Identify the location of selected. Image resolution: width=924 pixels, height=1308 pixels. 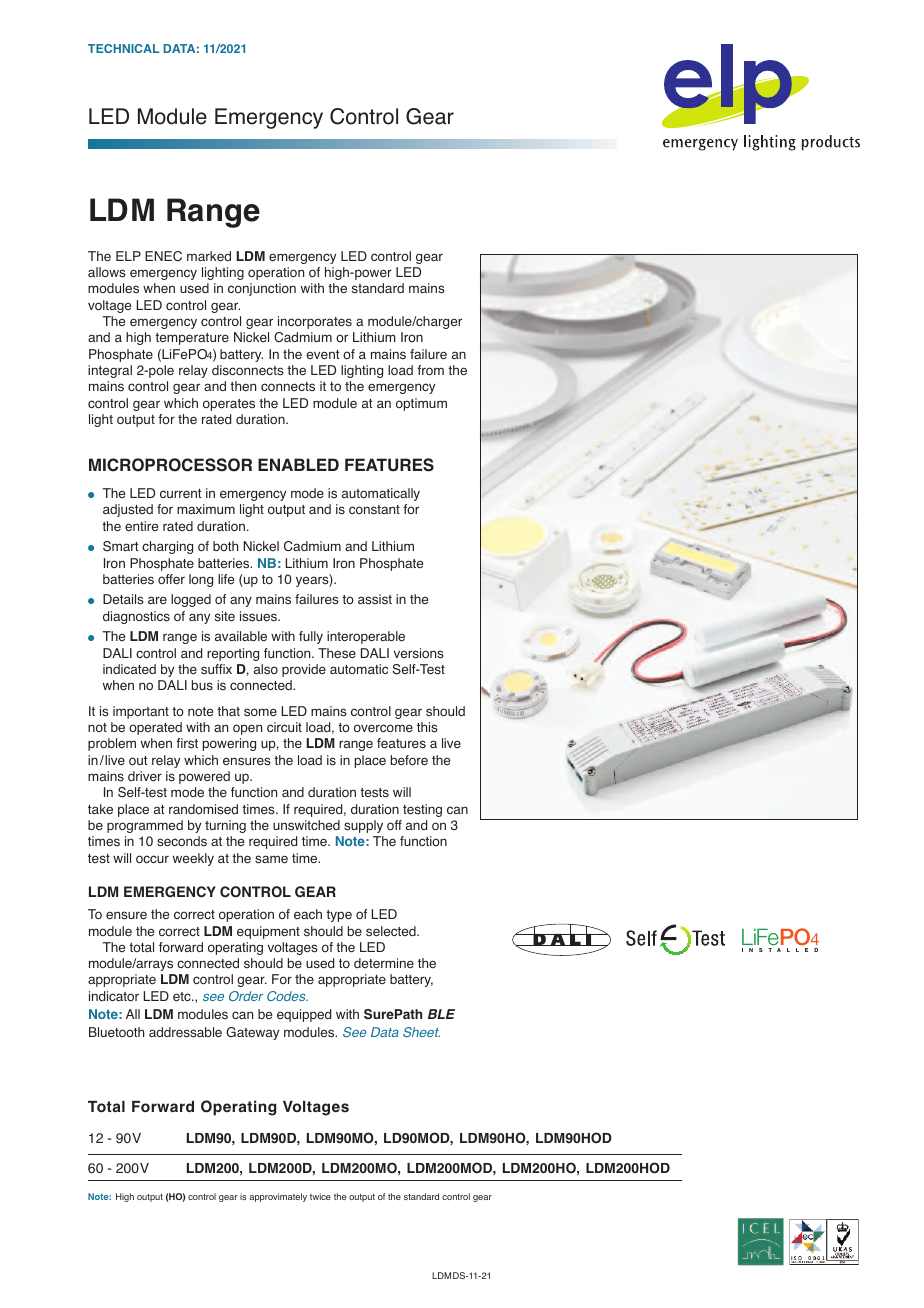
(392, 931).
